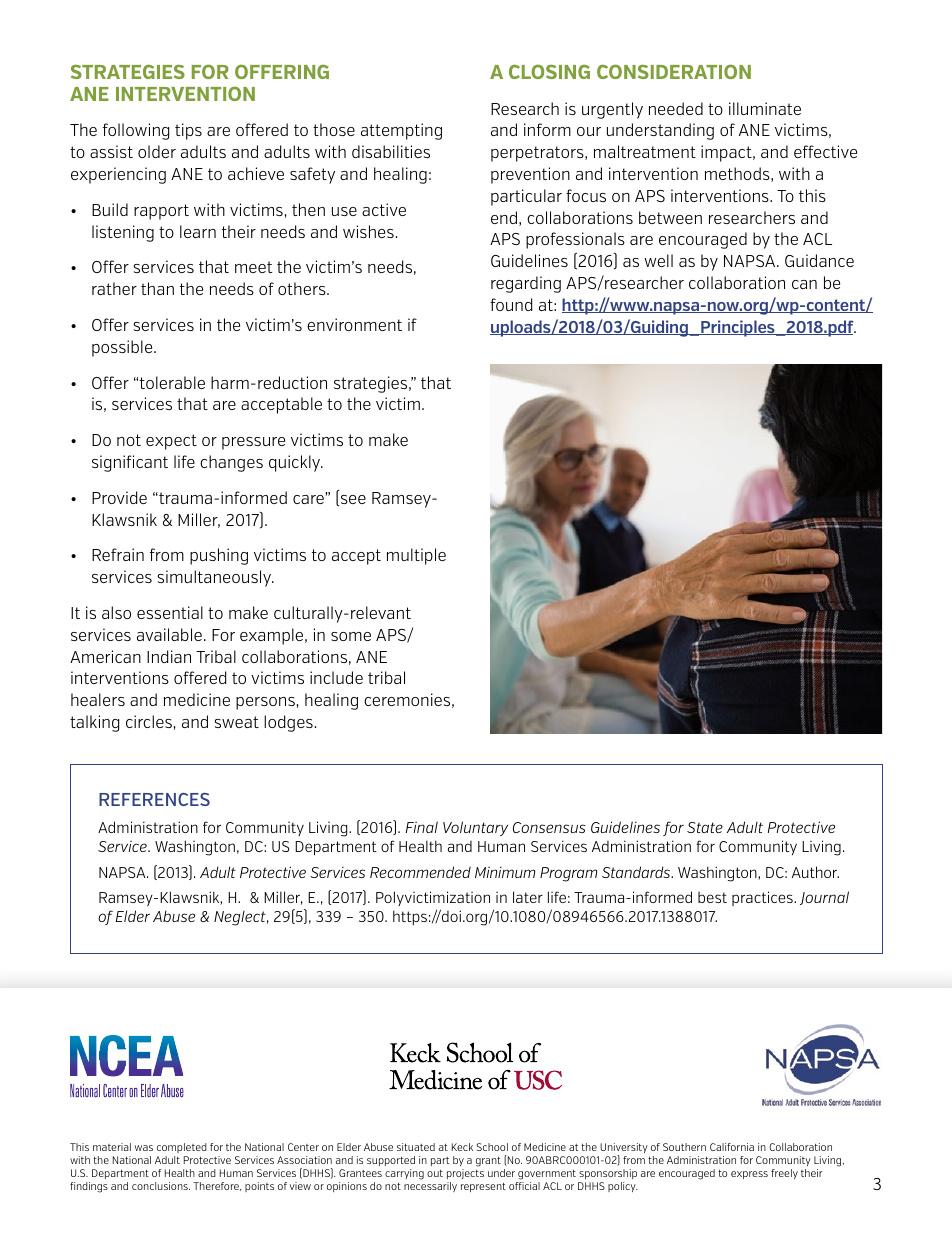  What do you see at coordinates (732, 1147) in the image?
I see `California` at bounding box center [732, 1147].
